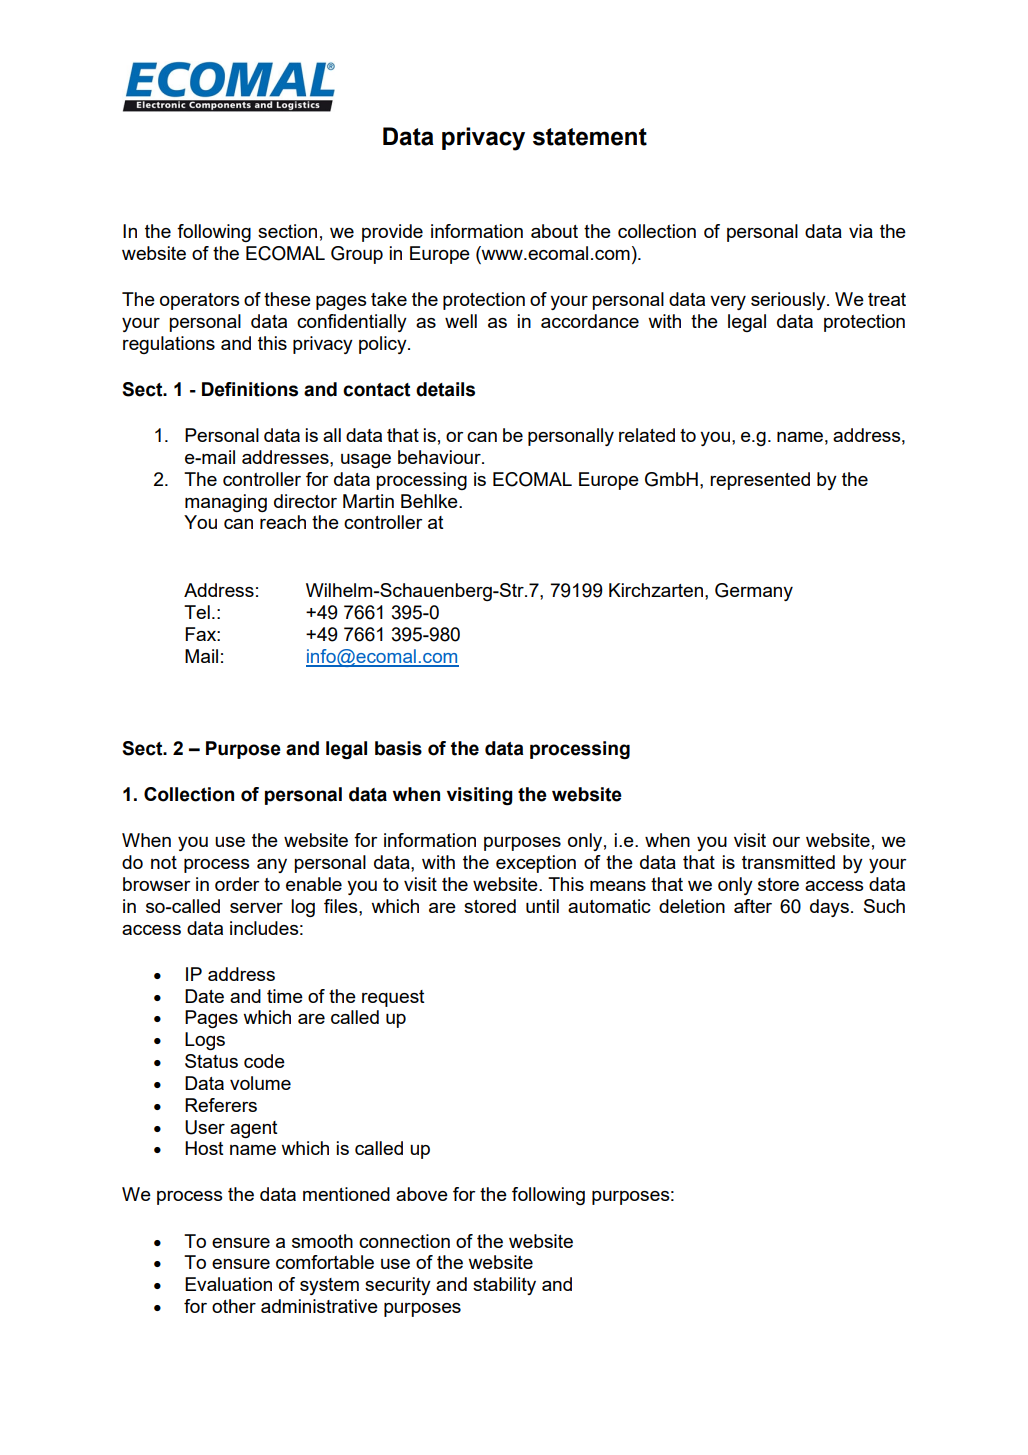 This image has height=1455, width=1028. What do you see at coordinates (554, 231) in the image?
I see `about` at bounding box center [554, 231].
